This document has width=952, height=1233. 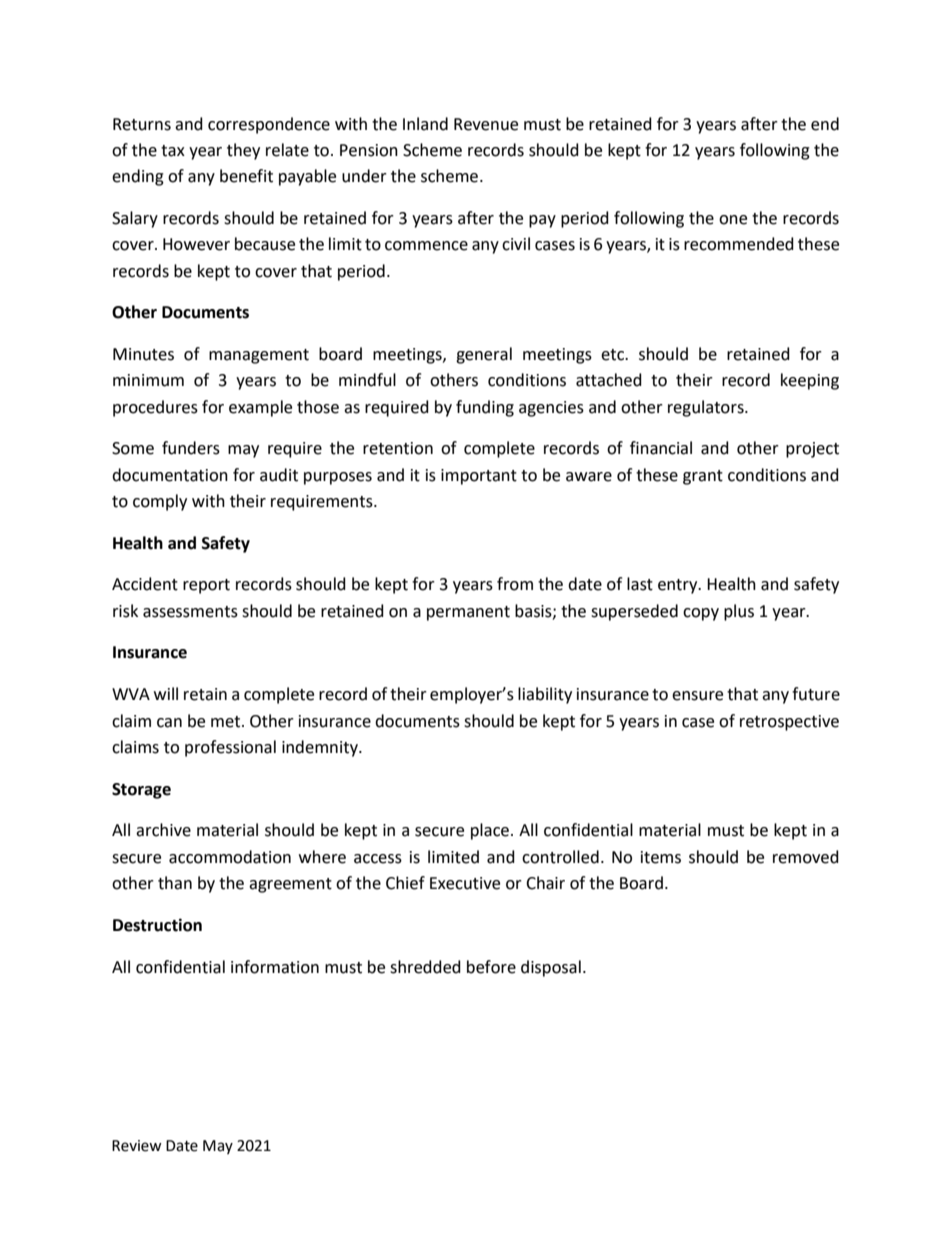 I want to click on Revenue, so click(x=486, y=124).
